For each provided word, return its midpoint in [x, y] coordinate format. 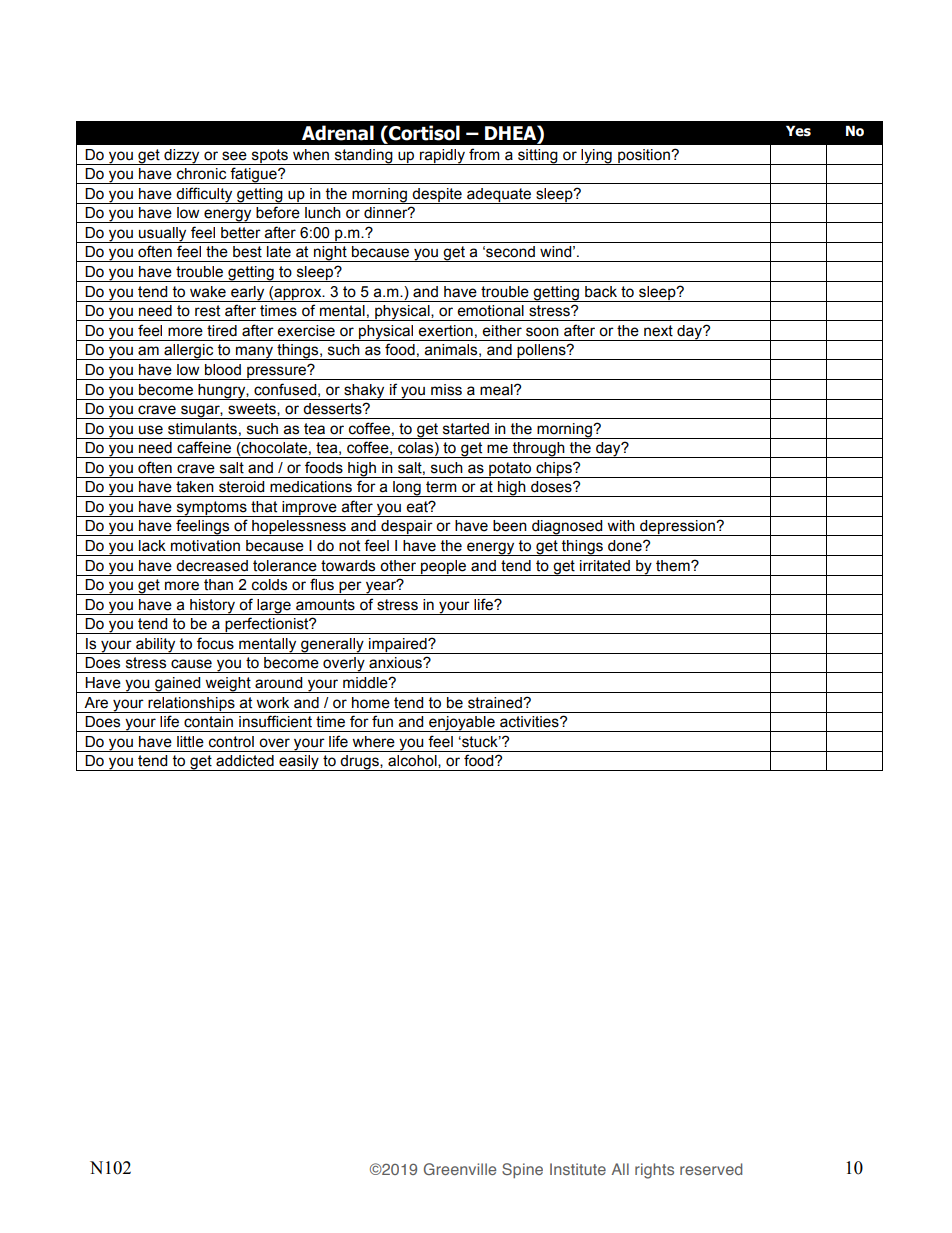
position [644, 157]
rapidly [442, 157]
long [407, 489]
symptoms [211, 509]
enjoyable [462, 724]
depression [677, 528]
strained [496, 703]
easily [299, 763]
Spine [522, 1170]
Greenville [460, 1169]
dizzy [182, 157]
